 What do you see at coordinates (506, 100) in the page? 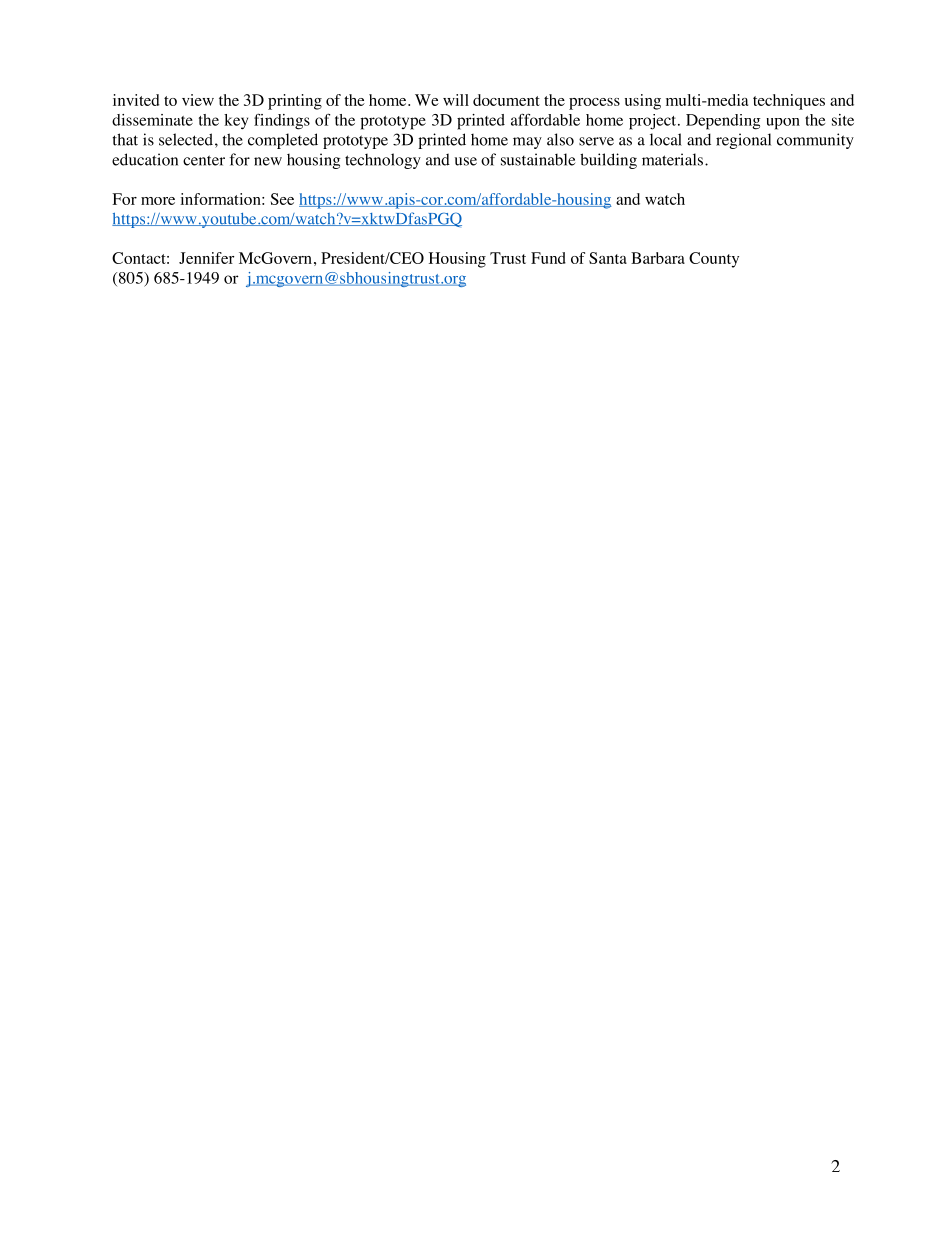
I see `document` at bounding box center [506, 100].
